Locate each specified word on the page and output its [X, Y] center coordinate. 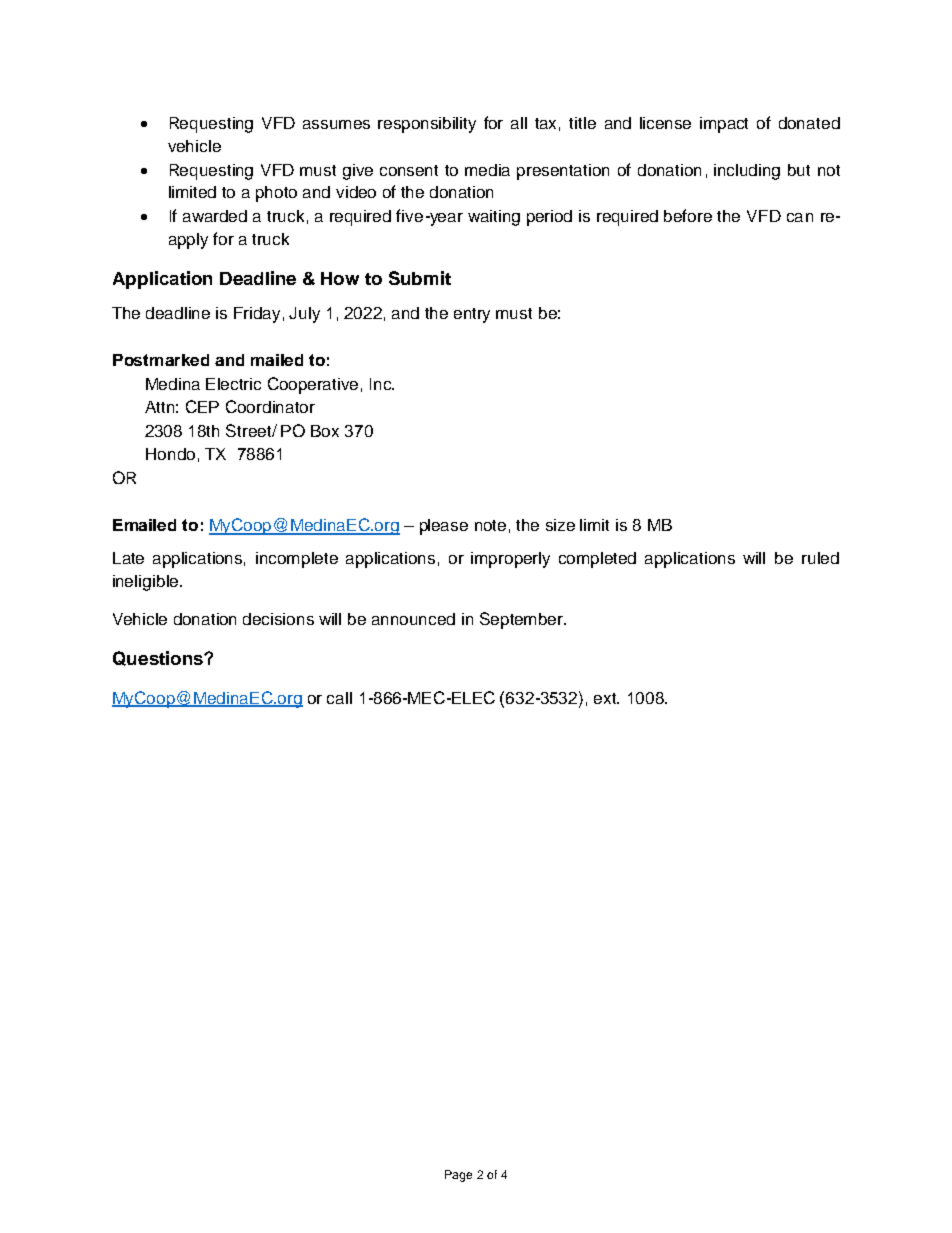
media [487, 170]
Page [458, 1176]
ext [606, 698]
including [747, 172]
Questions [159, 658]
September [522, 620]
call [339, 698]
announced [413, 619]
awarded [215, 216]
